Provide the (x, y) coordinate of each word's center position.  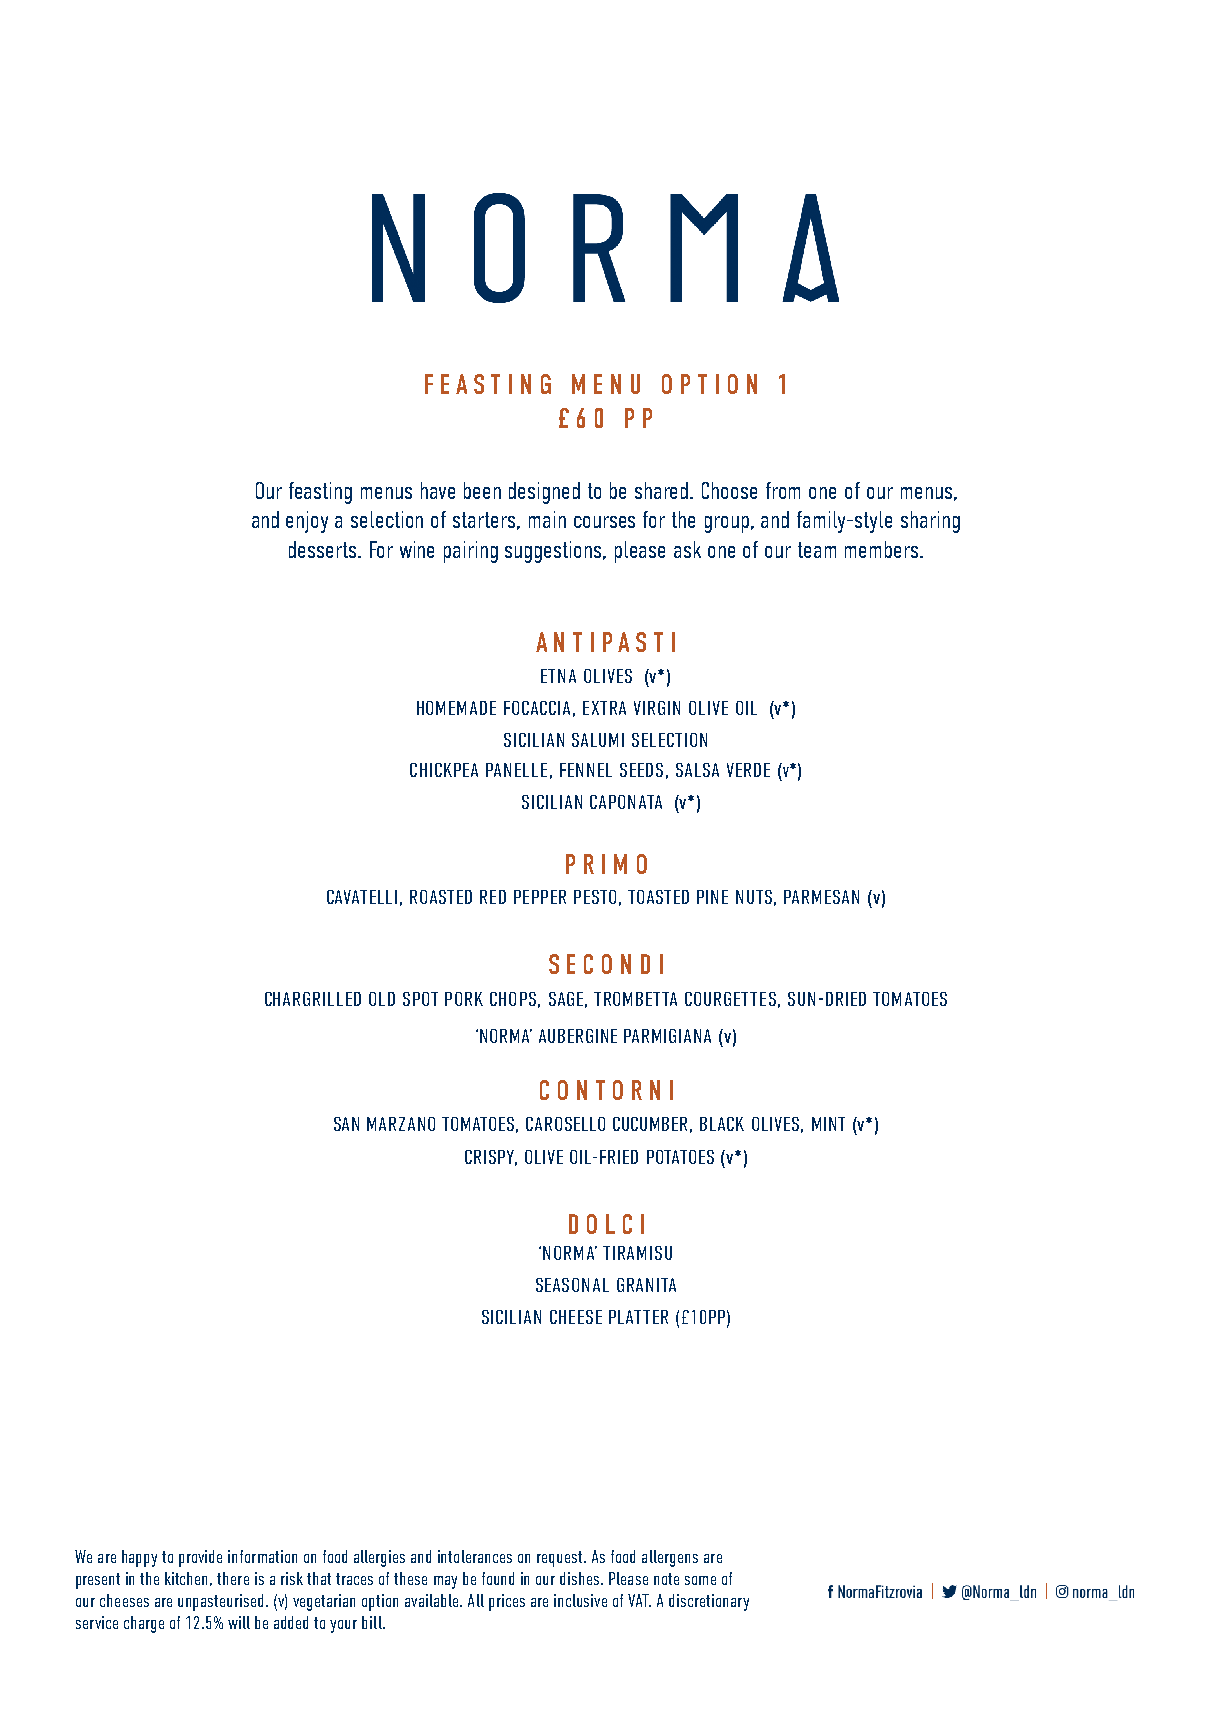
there (233, 1578)
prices (507, 1602)
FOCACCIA (537, 708)
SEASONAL (572, 1285)
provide (200, 1558)
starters (486, 521)
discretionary (709, 1602)
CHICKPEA (444, 770)
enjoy (307, 522)
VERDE (748, 770)
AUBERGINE (578, 1036)
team (817, 550)
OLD (382, 999)
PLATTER (638, 1317)
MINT (828, 1124)
